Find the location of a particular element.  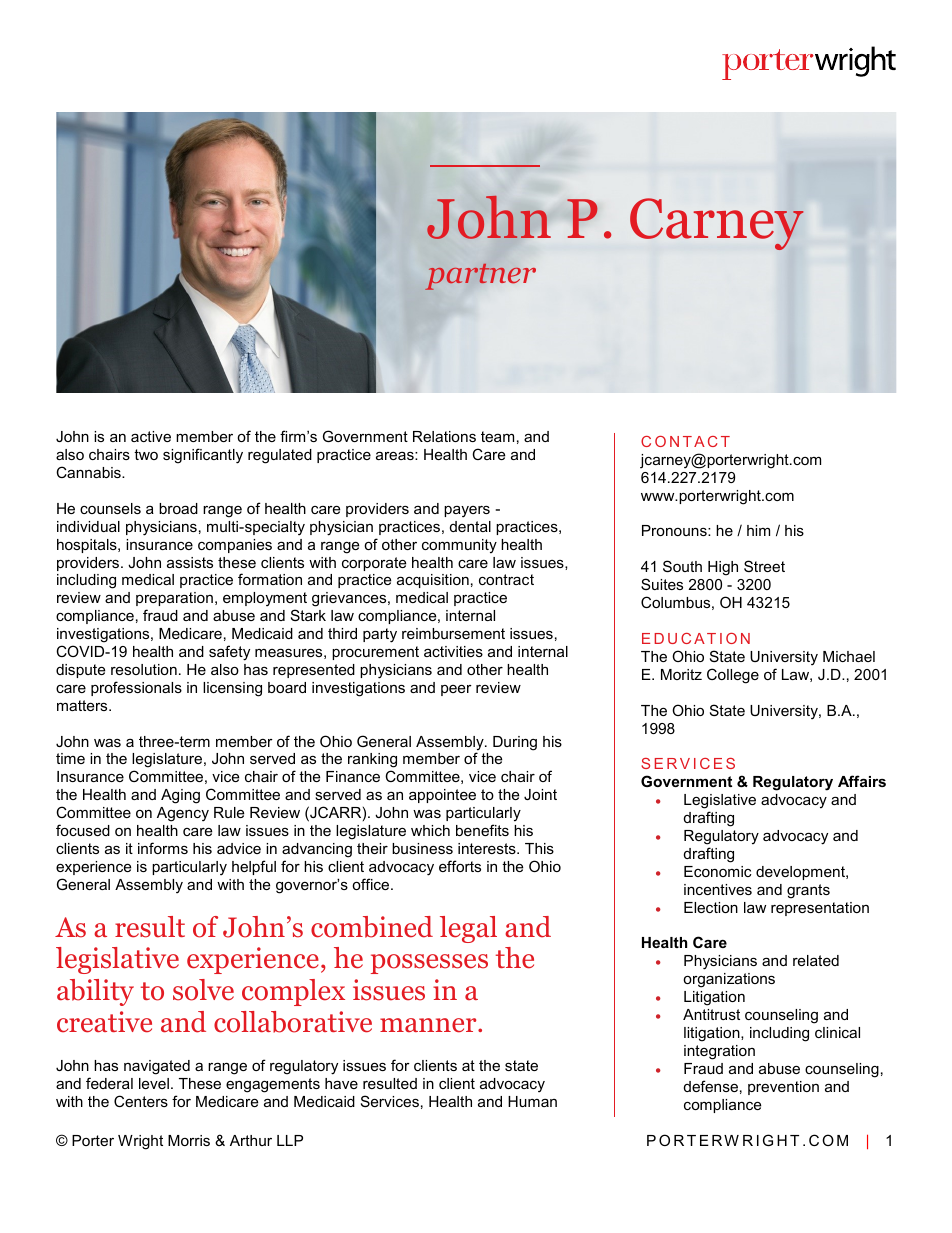

active is located at coordinates (151, 436).
